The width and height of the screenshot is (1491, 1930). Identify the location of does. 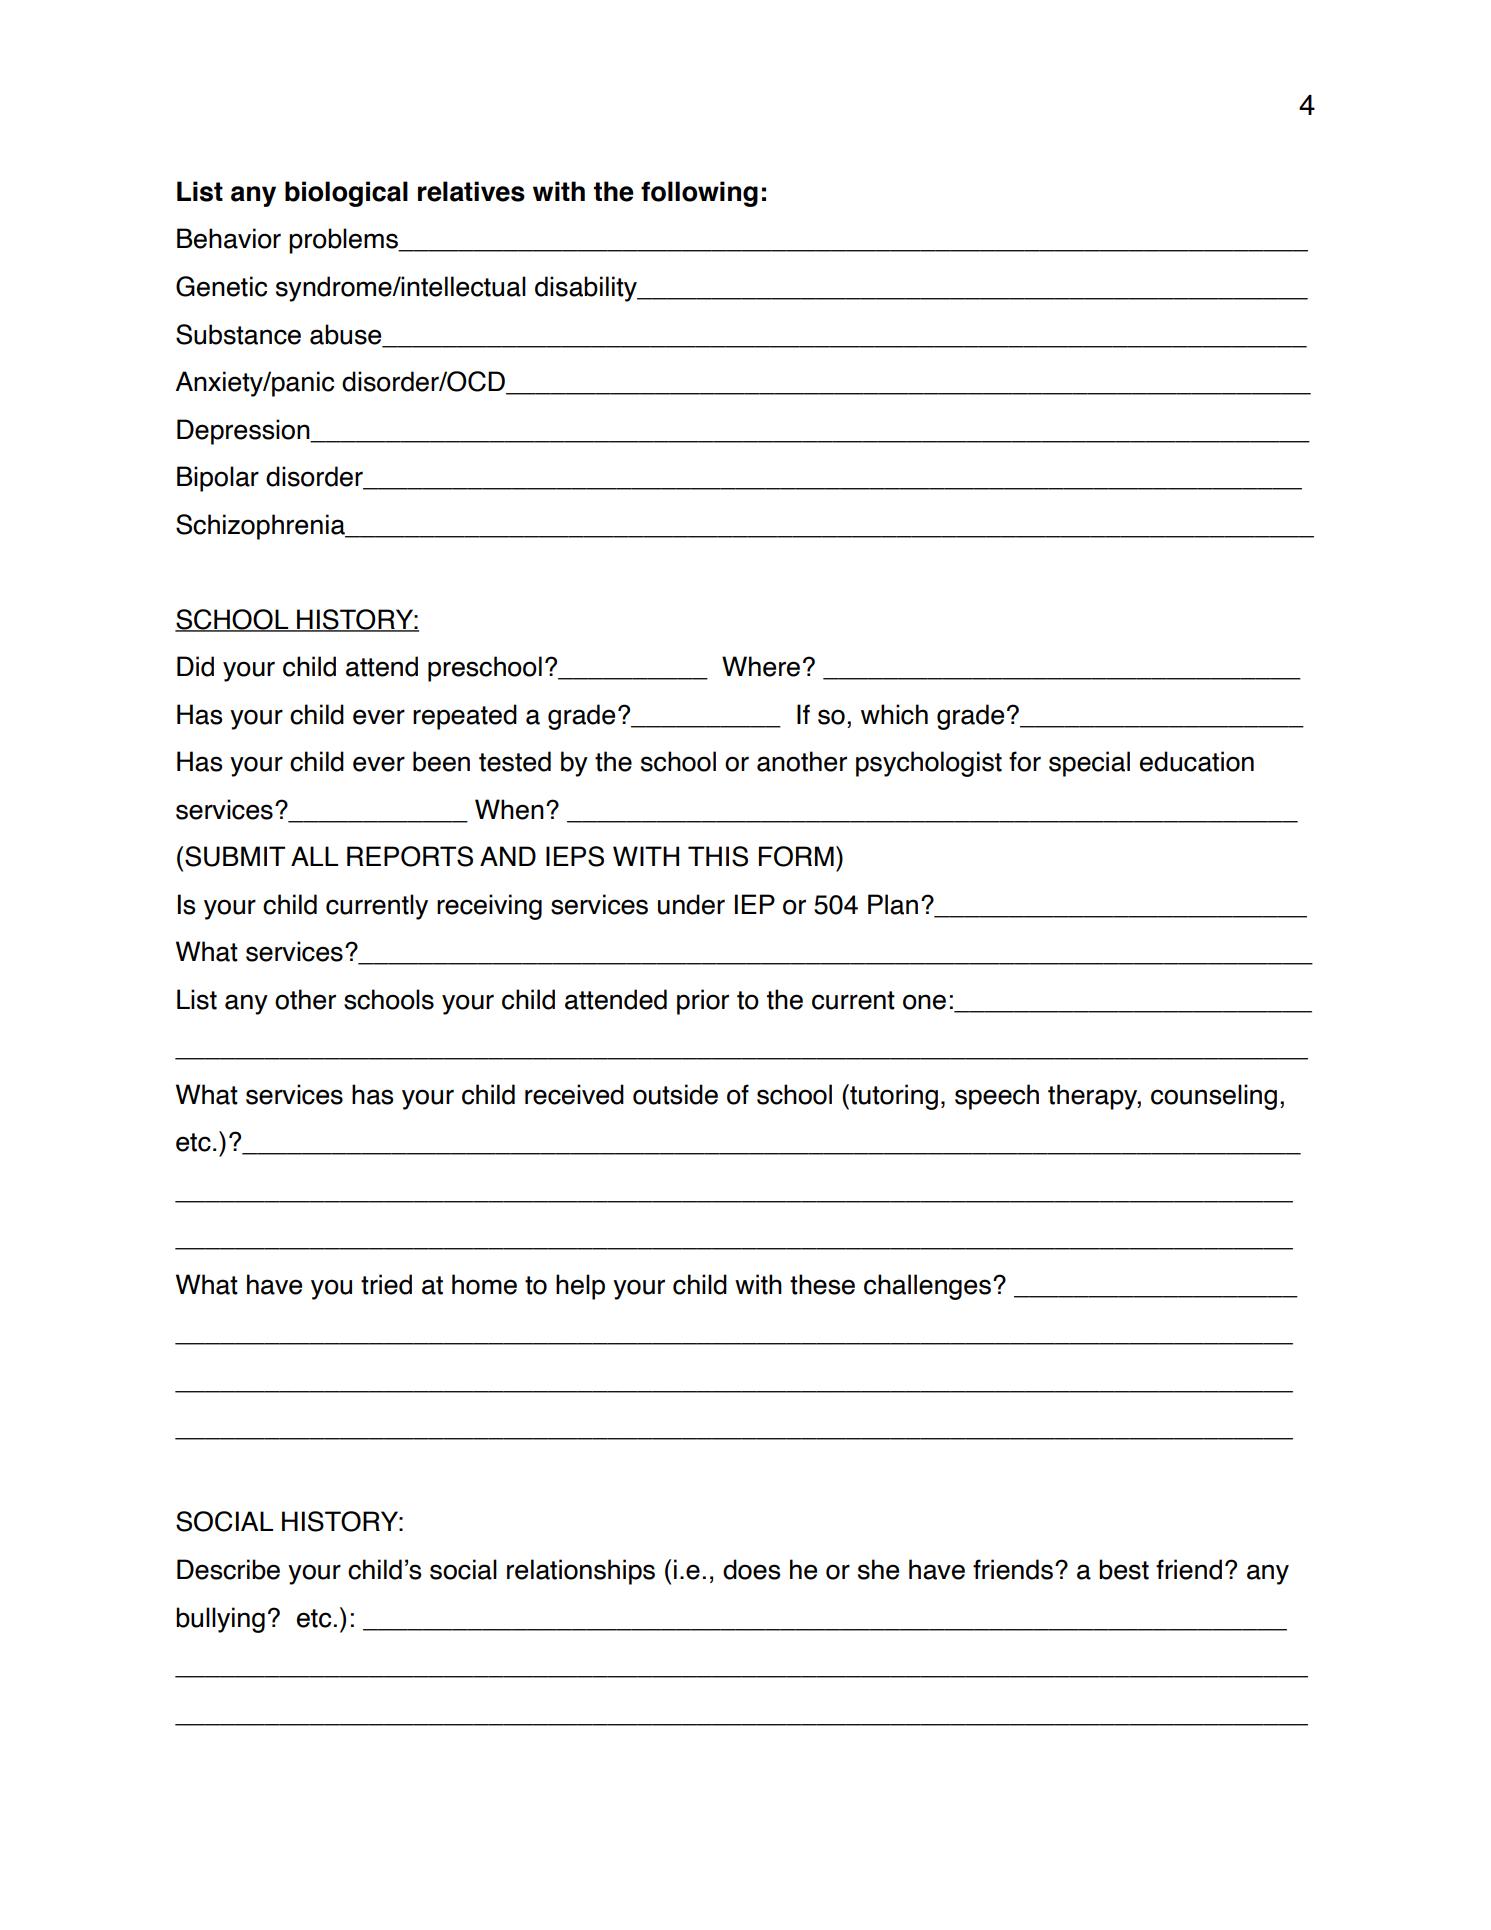
(751, 1569).
